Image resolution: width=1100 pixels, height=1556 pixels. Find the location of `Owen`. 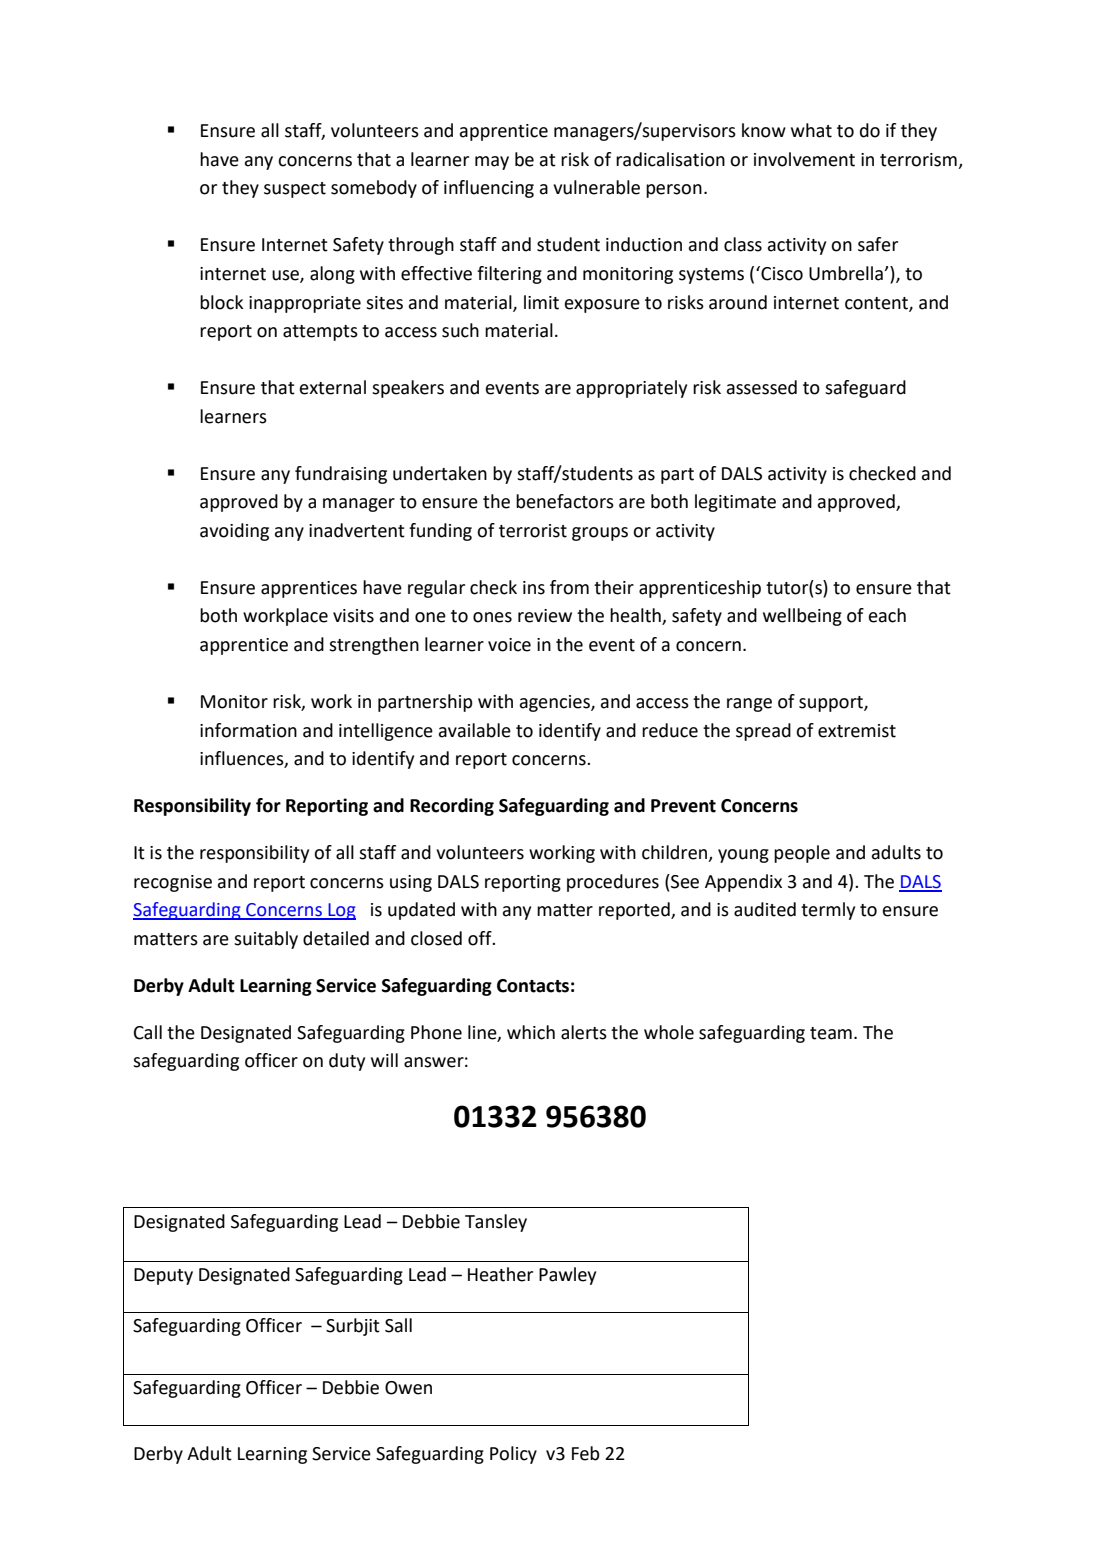

Owen is located at coordinates (408, 1388).
